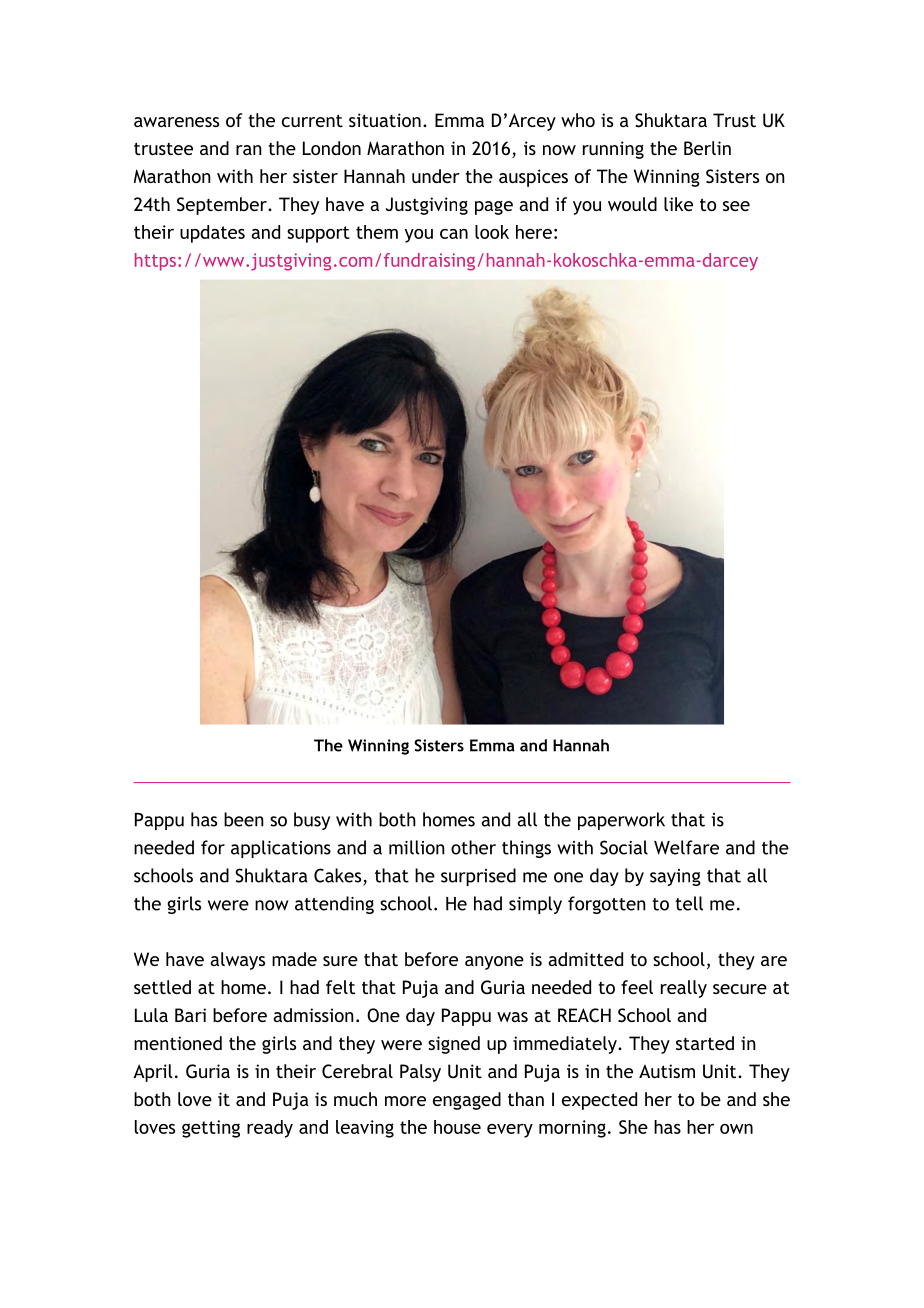  Describe the element at coordinates (211, 1129) in the image. I see `getting` at that location.
